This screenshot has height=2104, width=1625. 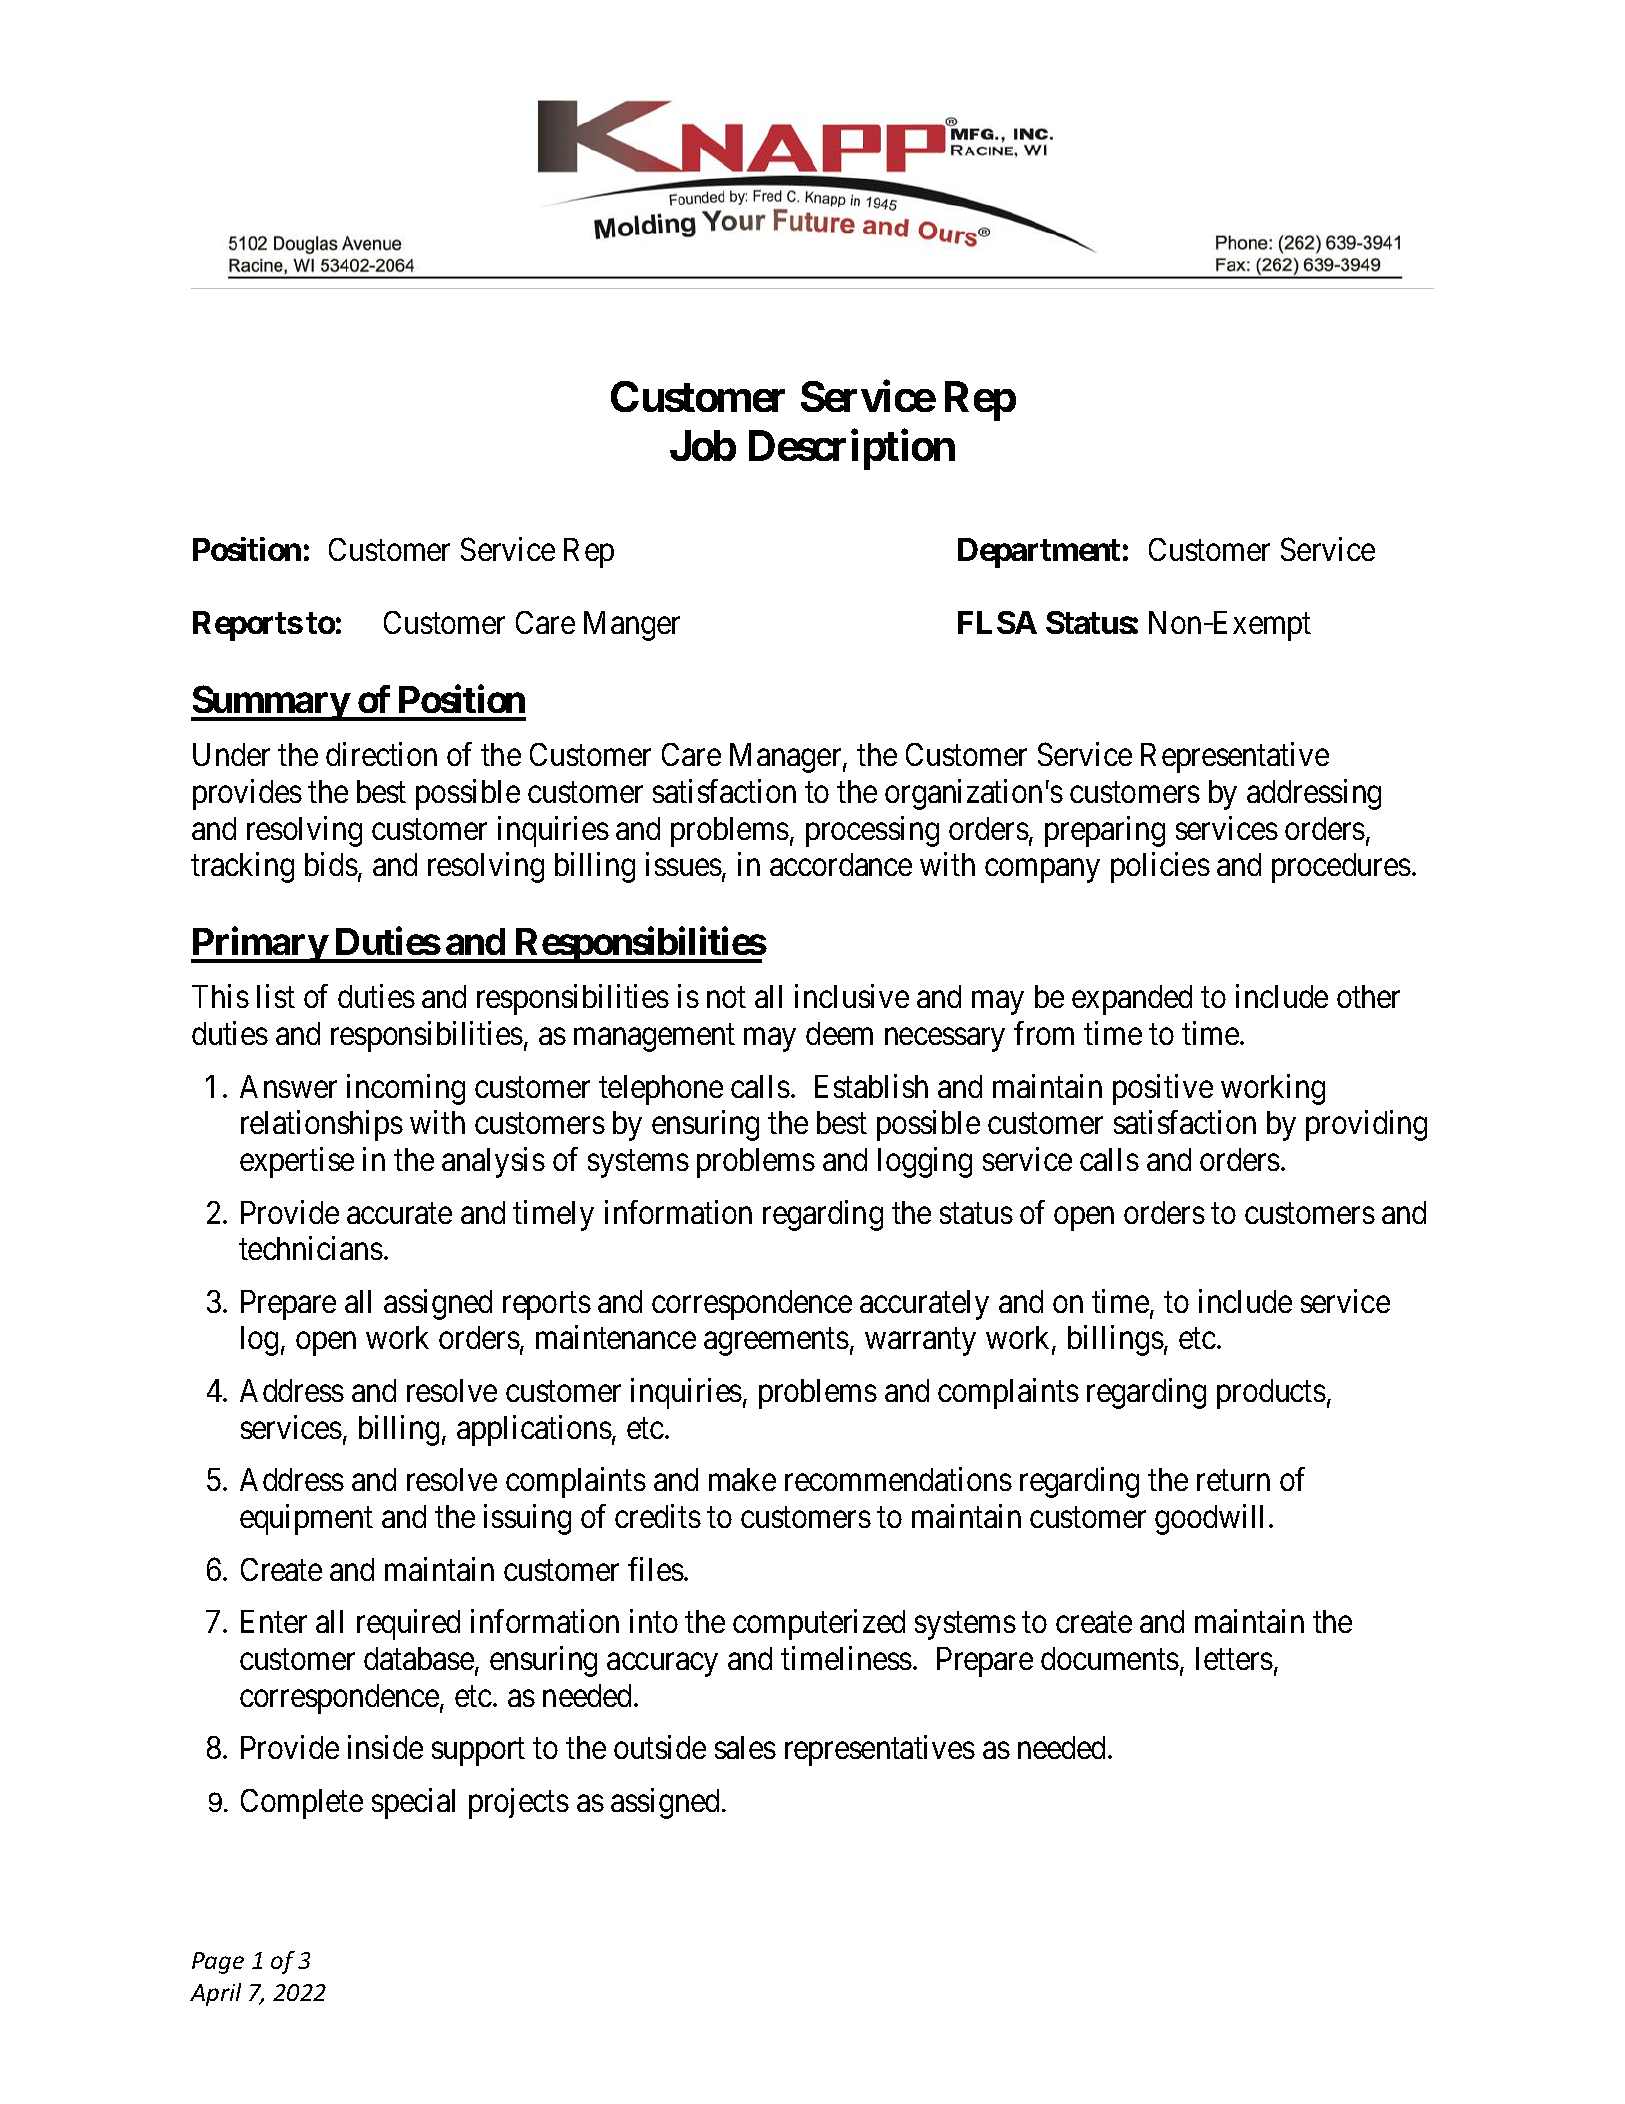 I want to click on providing, so click(x=1366, y=1126).
